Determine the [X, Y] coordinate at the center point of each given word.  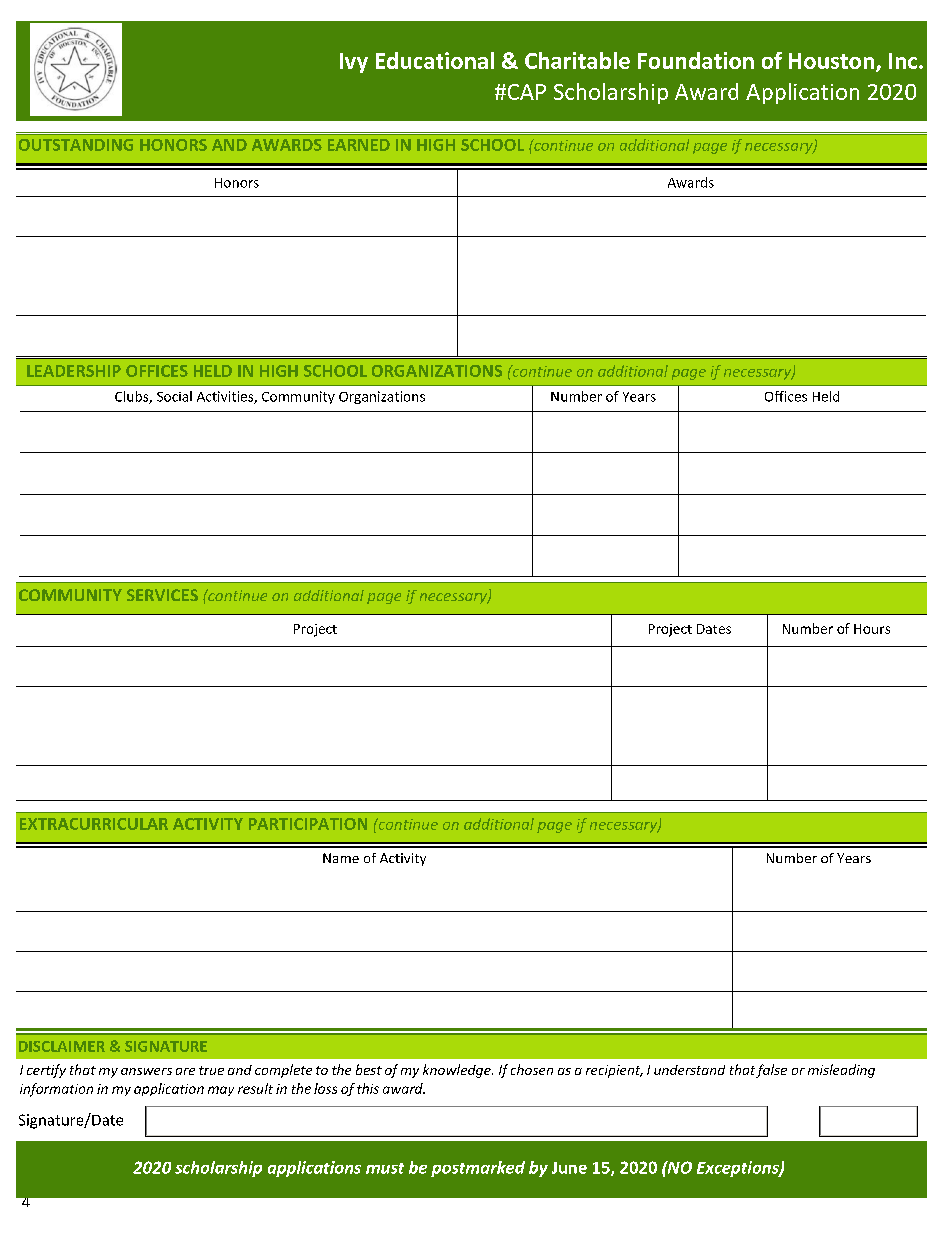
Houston [831, 61]
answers [146, 1071]
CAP [525, 92]
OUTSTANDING [76, 145]
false [771, 1071]
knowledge [458, 1071]
